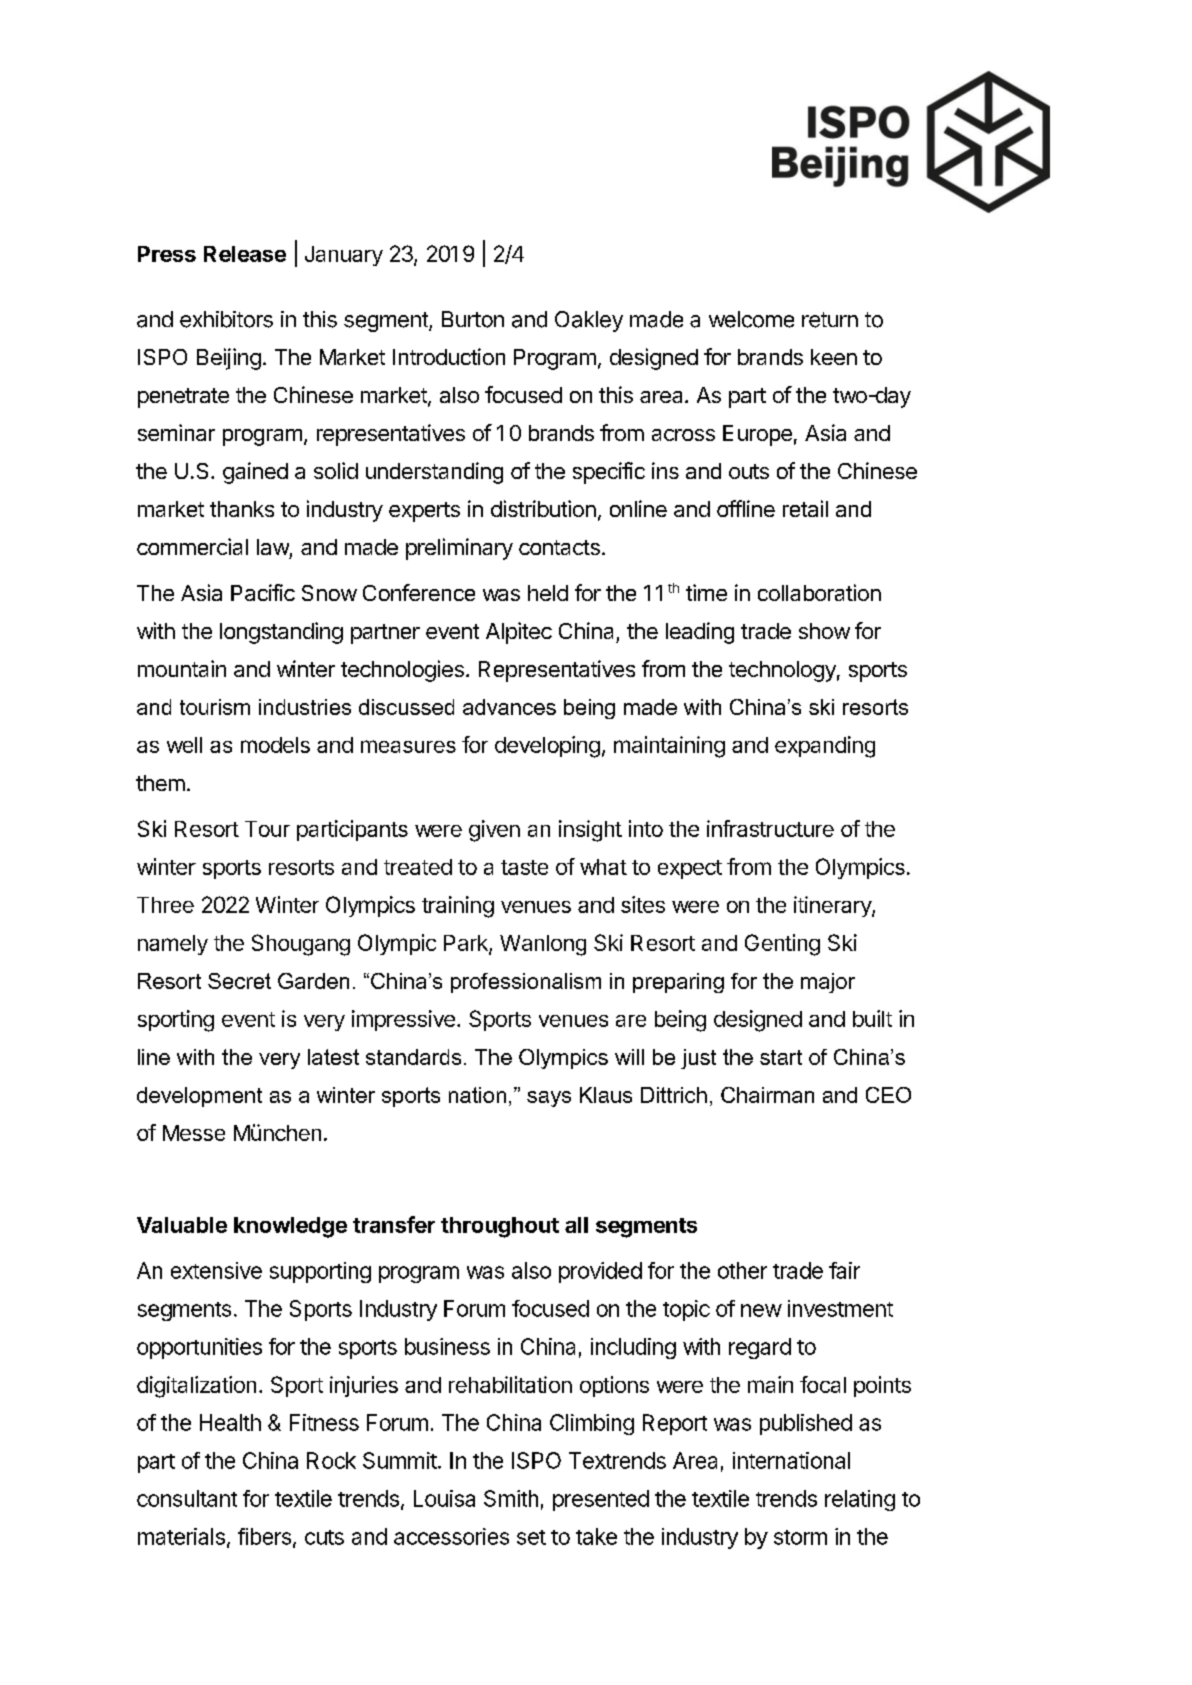 This screenshot has height=1685, width=1192. What do you see at coordinates (275, 745) in the screenshot?
I see `models` at bounding box center [275, 745].
